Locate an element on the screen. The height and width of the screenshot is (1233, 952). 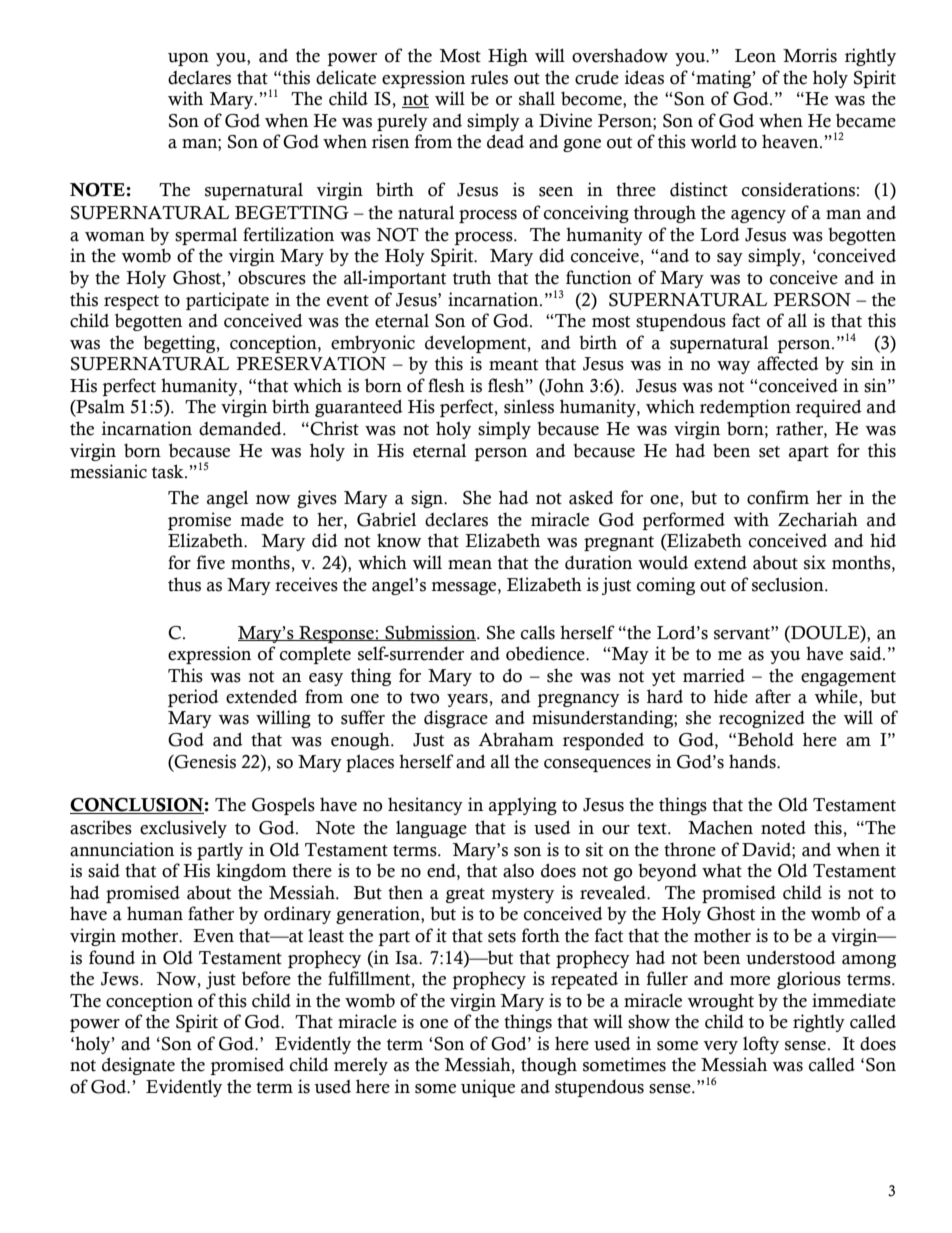
unique is located at coordinates (488, 1088).
